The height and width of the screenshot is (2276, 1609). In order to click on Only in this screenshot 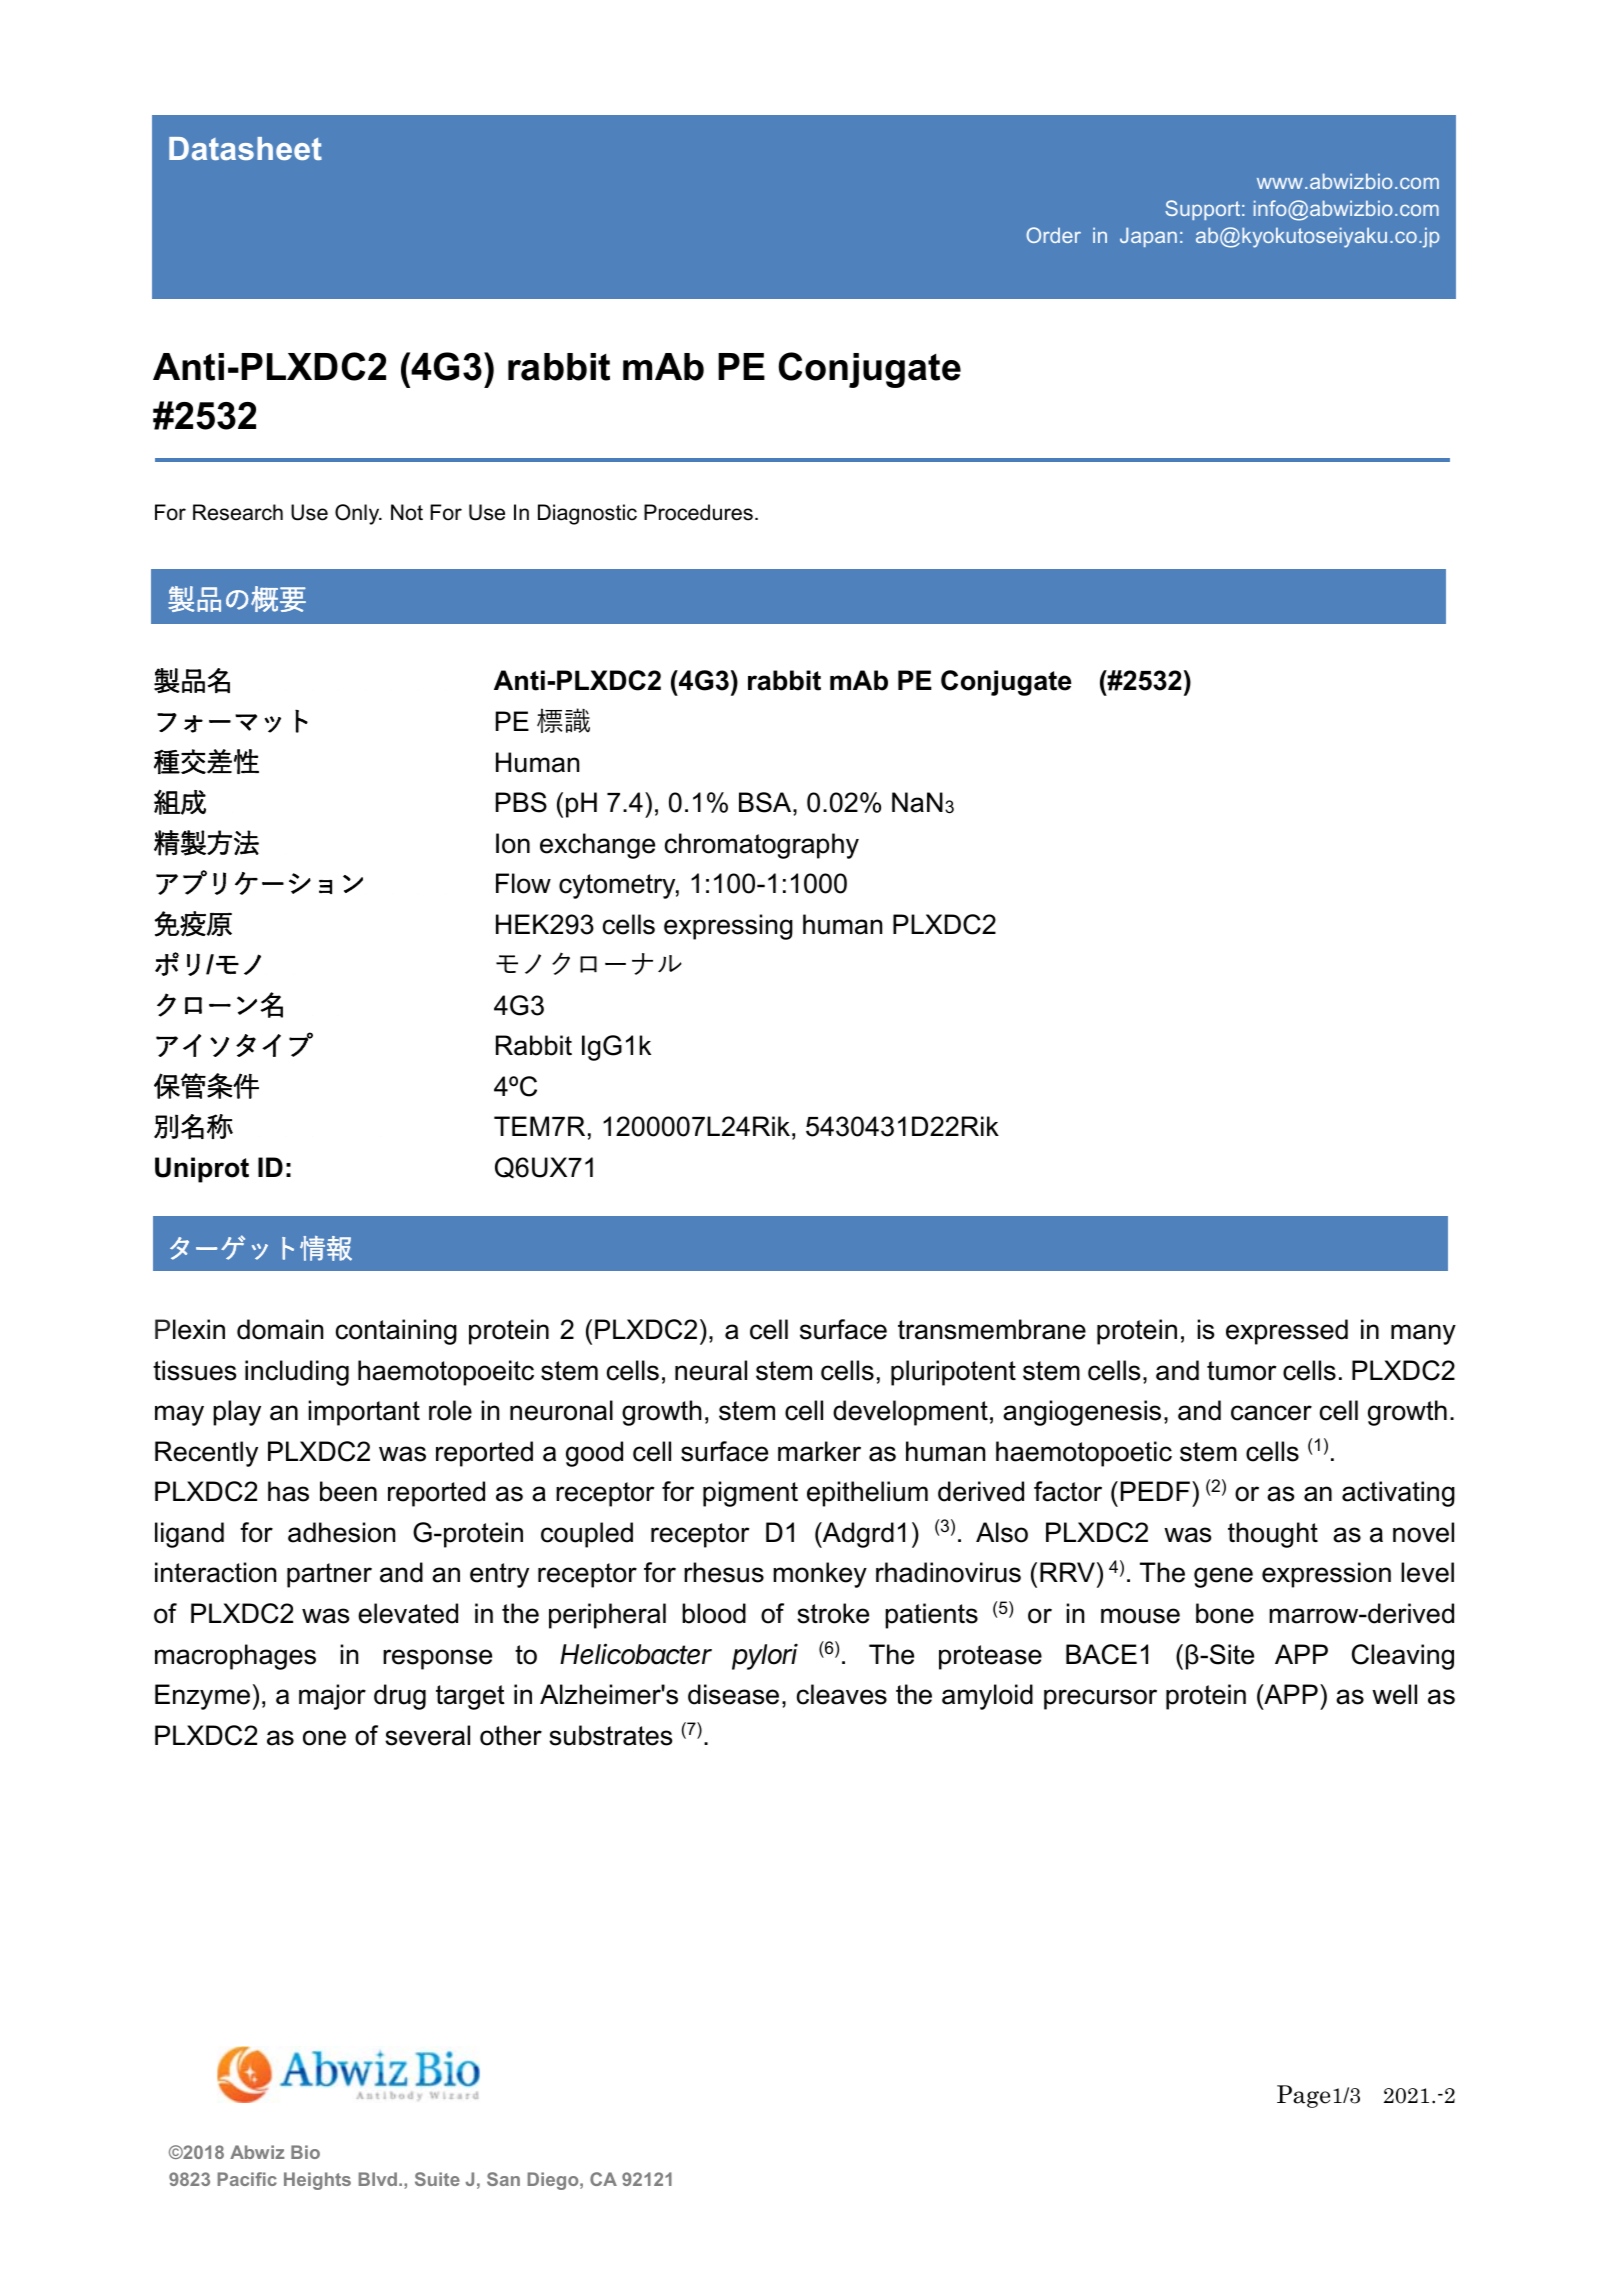, I will do `click(358, 514)`.
